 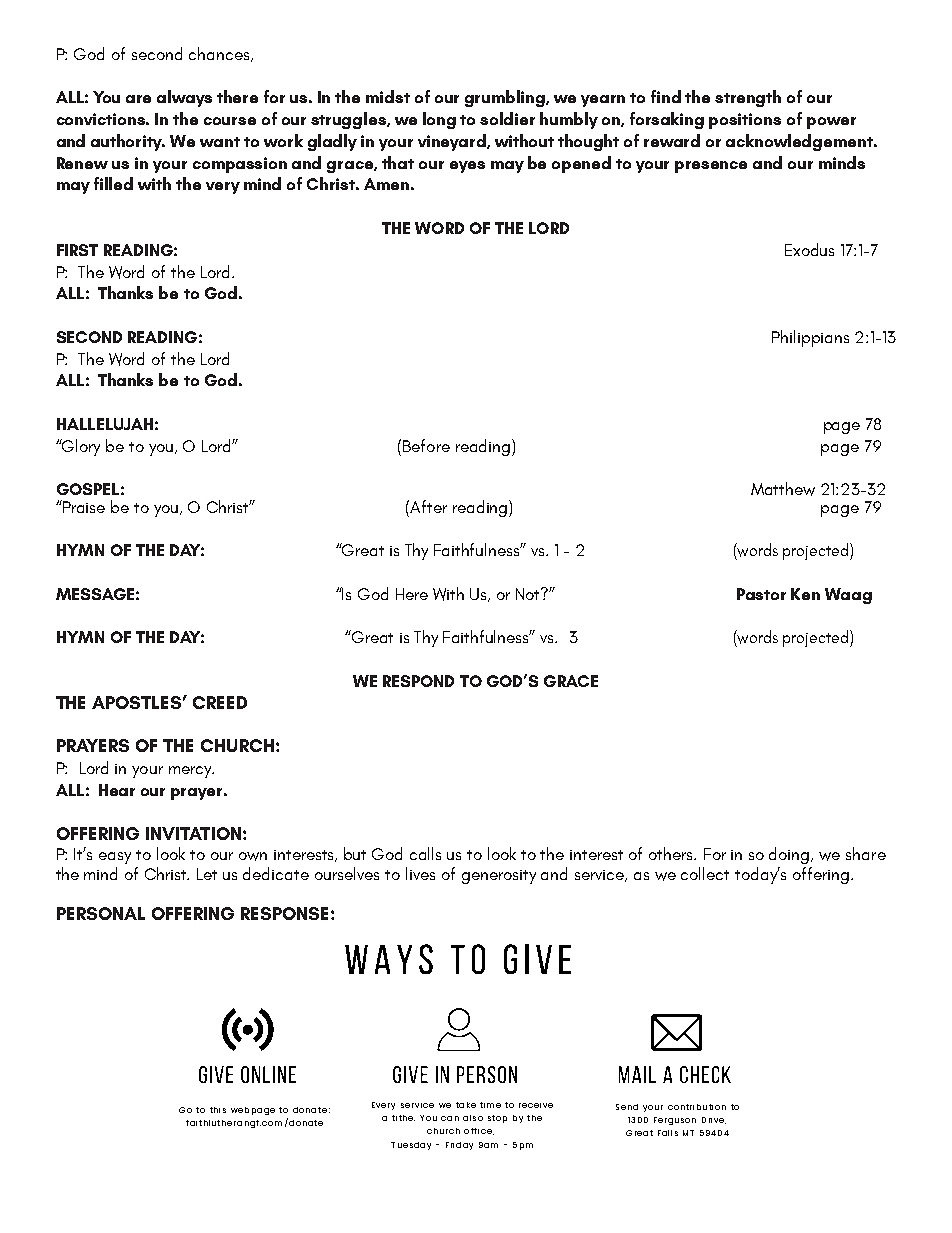 What do you see at coordinates (748, 98) in the page?
I see `strength` at bounding box center [748, 98].
